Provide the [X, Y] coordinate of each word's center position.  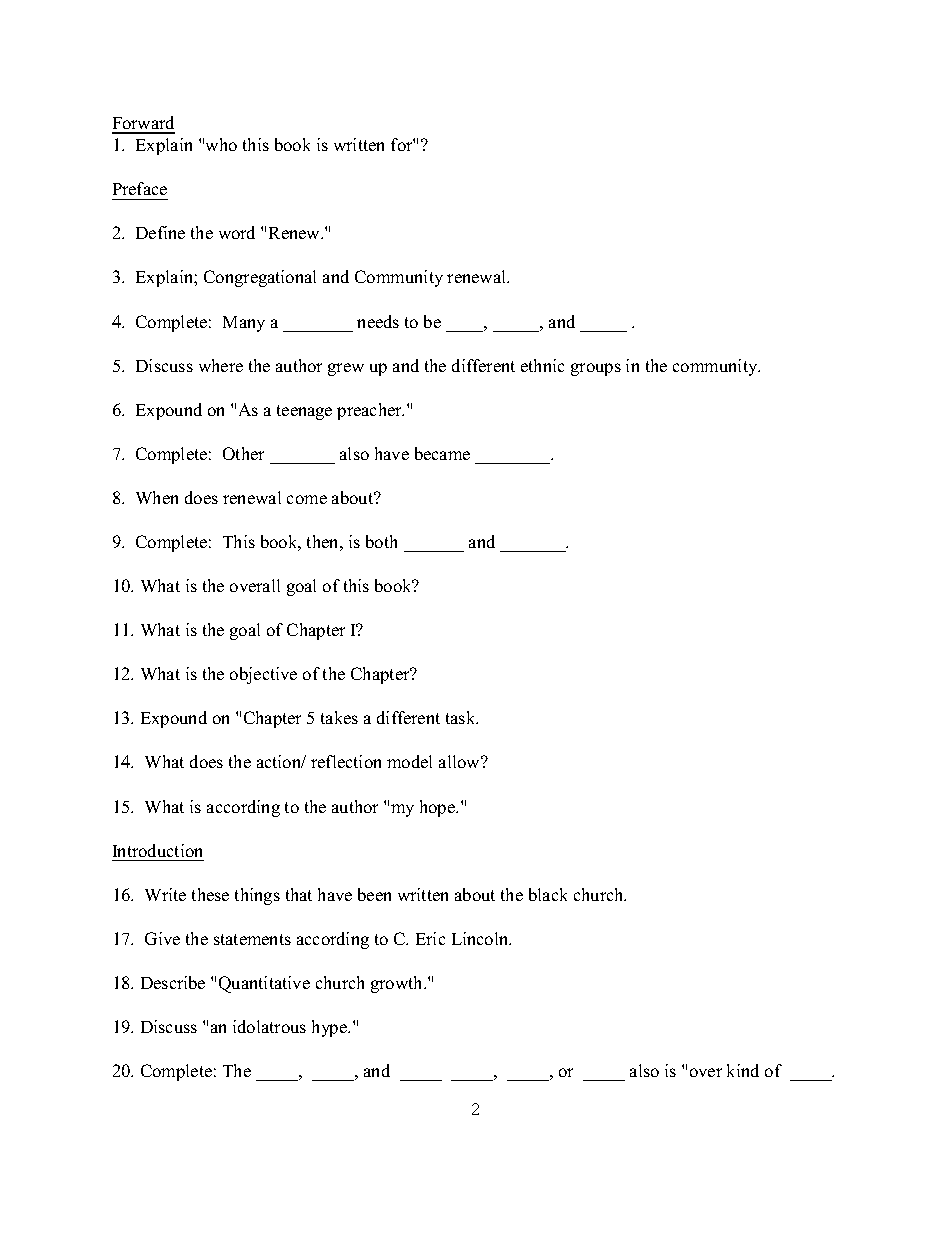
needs [378, 321]
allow [461, 761]
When [157, 497]
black [548, 894]
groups [596, 369]
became [442, 453]
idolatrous [269, 1026]
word [237, 232]
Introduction [157, 850]
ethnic [542, 365]
